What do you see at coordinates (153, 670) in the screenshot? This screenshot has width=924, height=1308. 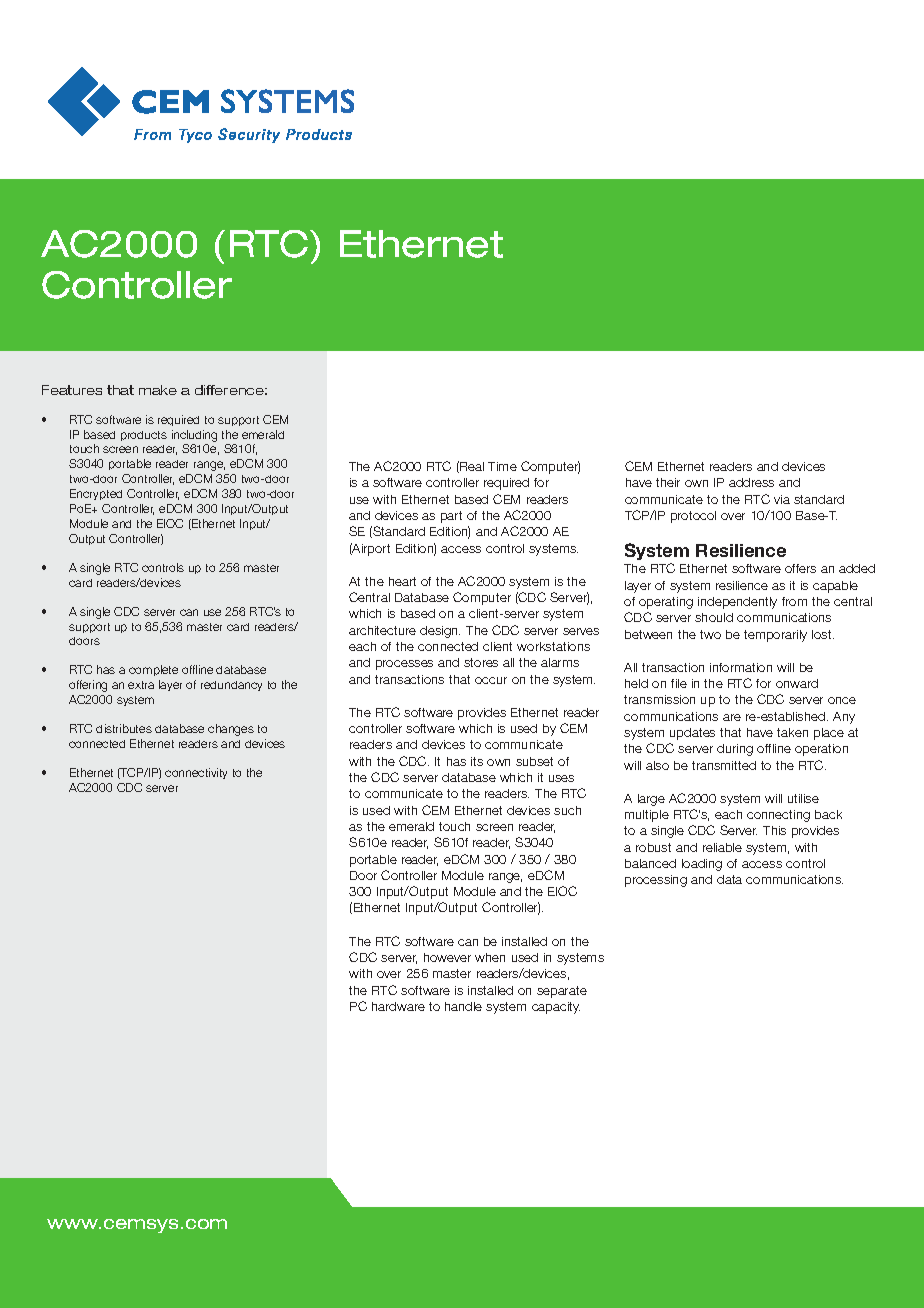 I see `complete` at bounding box center [153, 670].
